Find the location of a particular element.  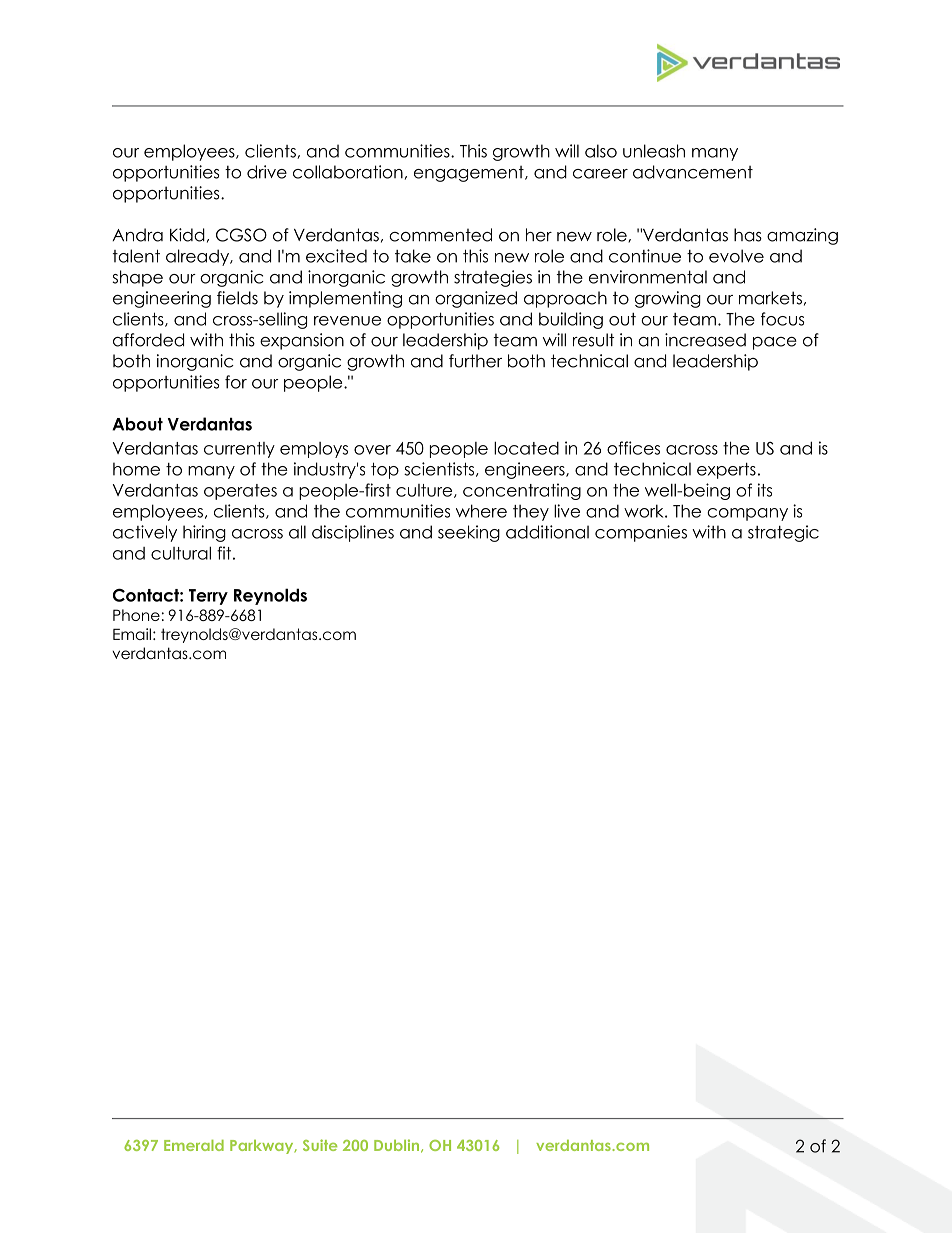

seeking is located at coordinates (469, 533).
